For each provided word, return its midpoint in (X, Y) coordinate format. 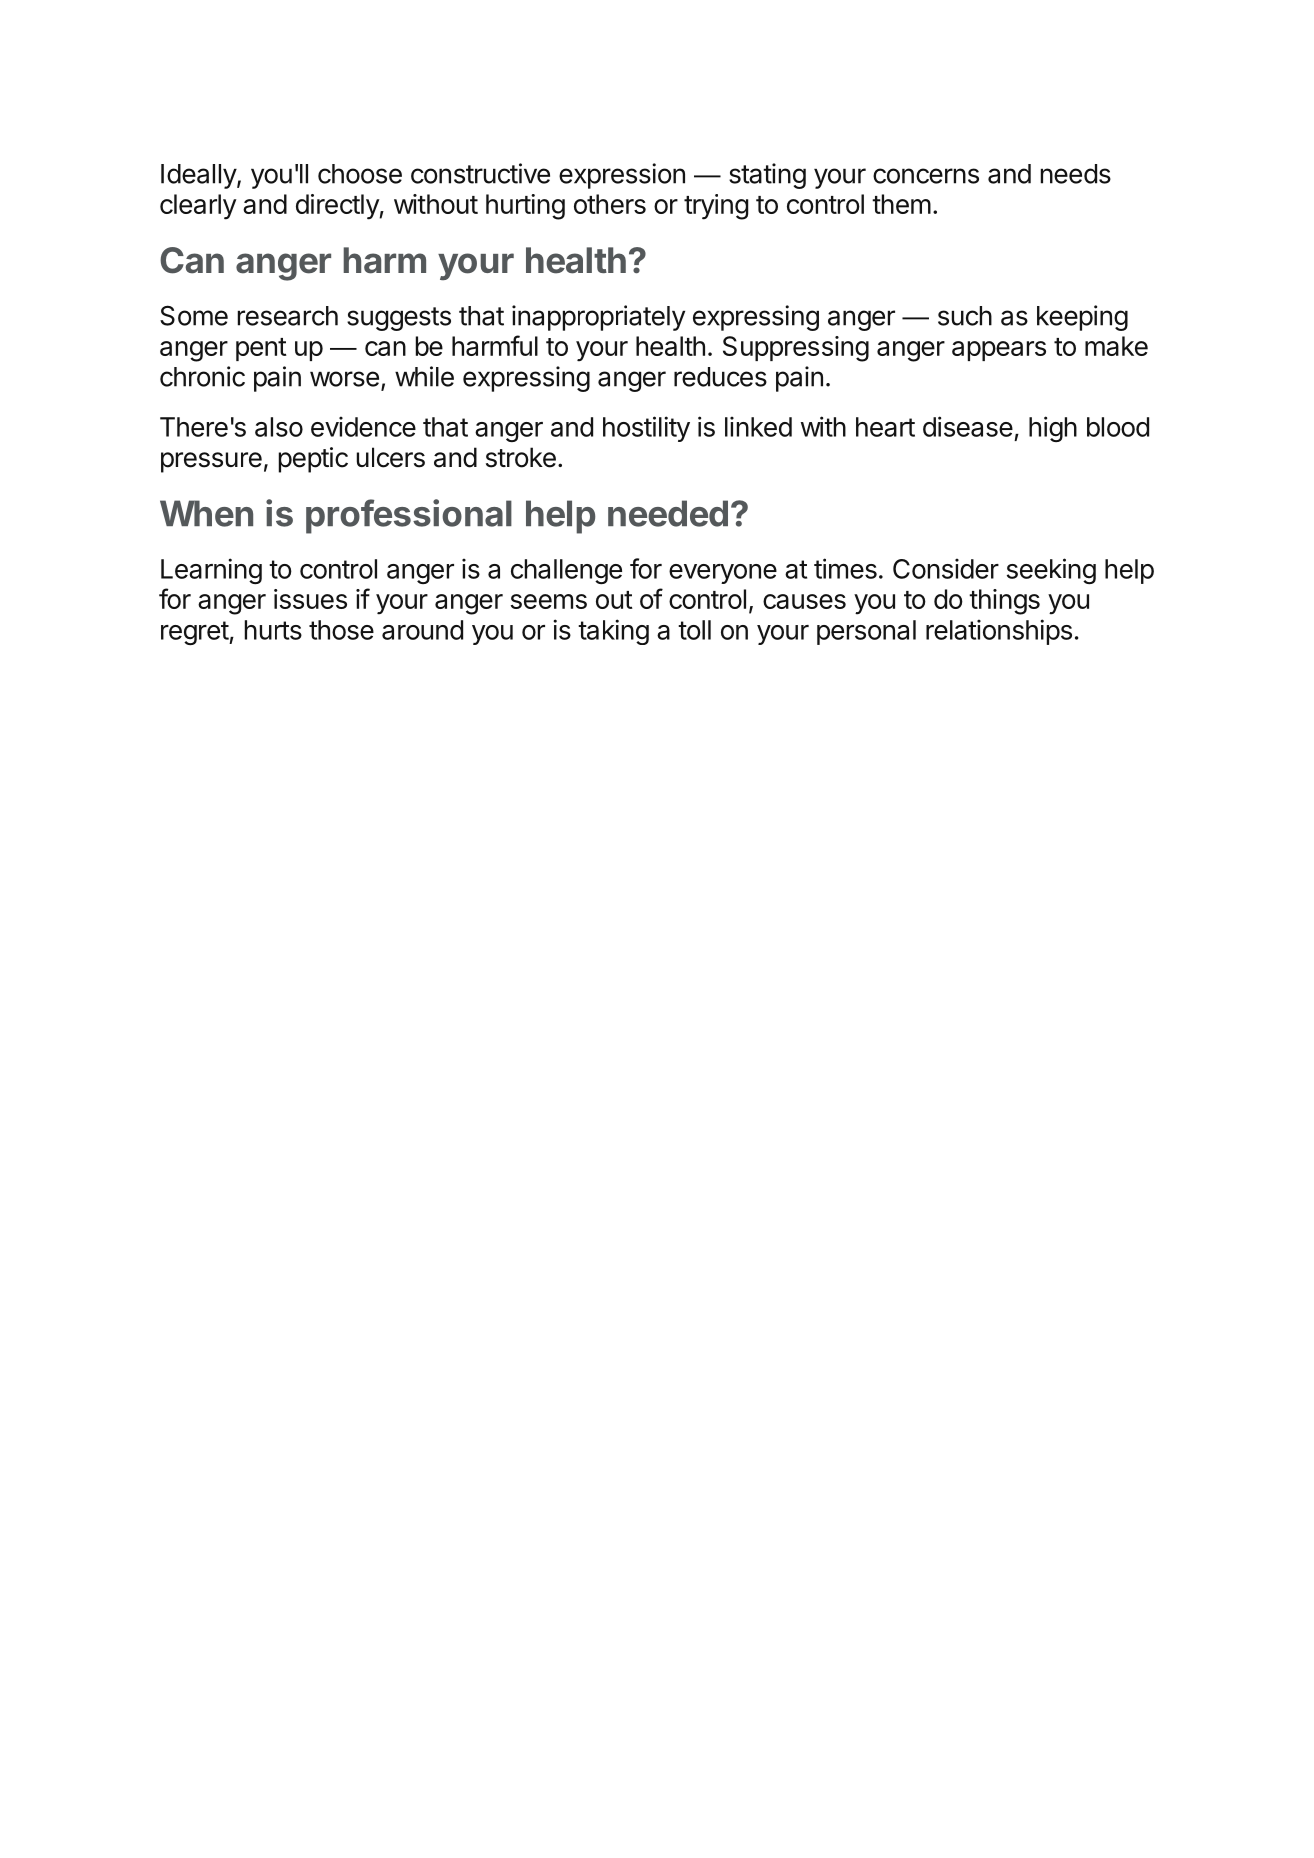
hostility (646, 429)
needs (1076, 174)
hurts (273, 630)
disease (968, 426)
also (279, 427)
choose (360, 174)
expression (622, 176)
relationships (999, 632)
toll (694, 630)
